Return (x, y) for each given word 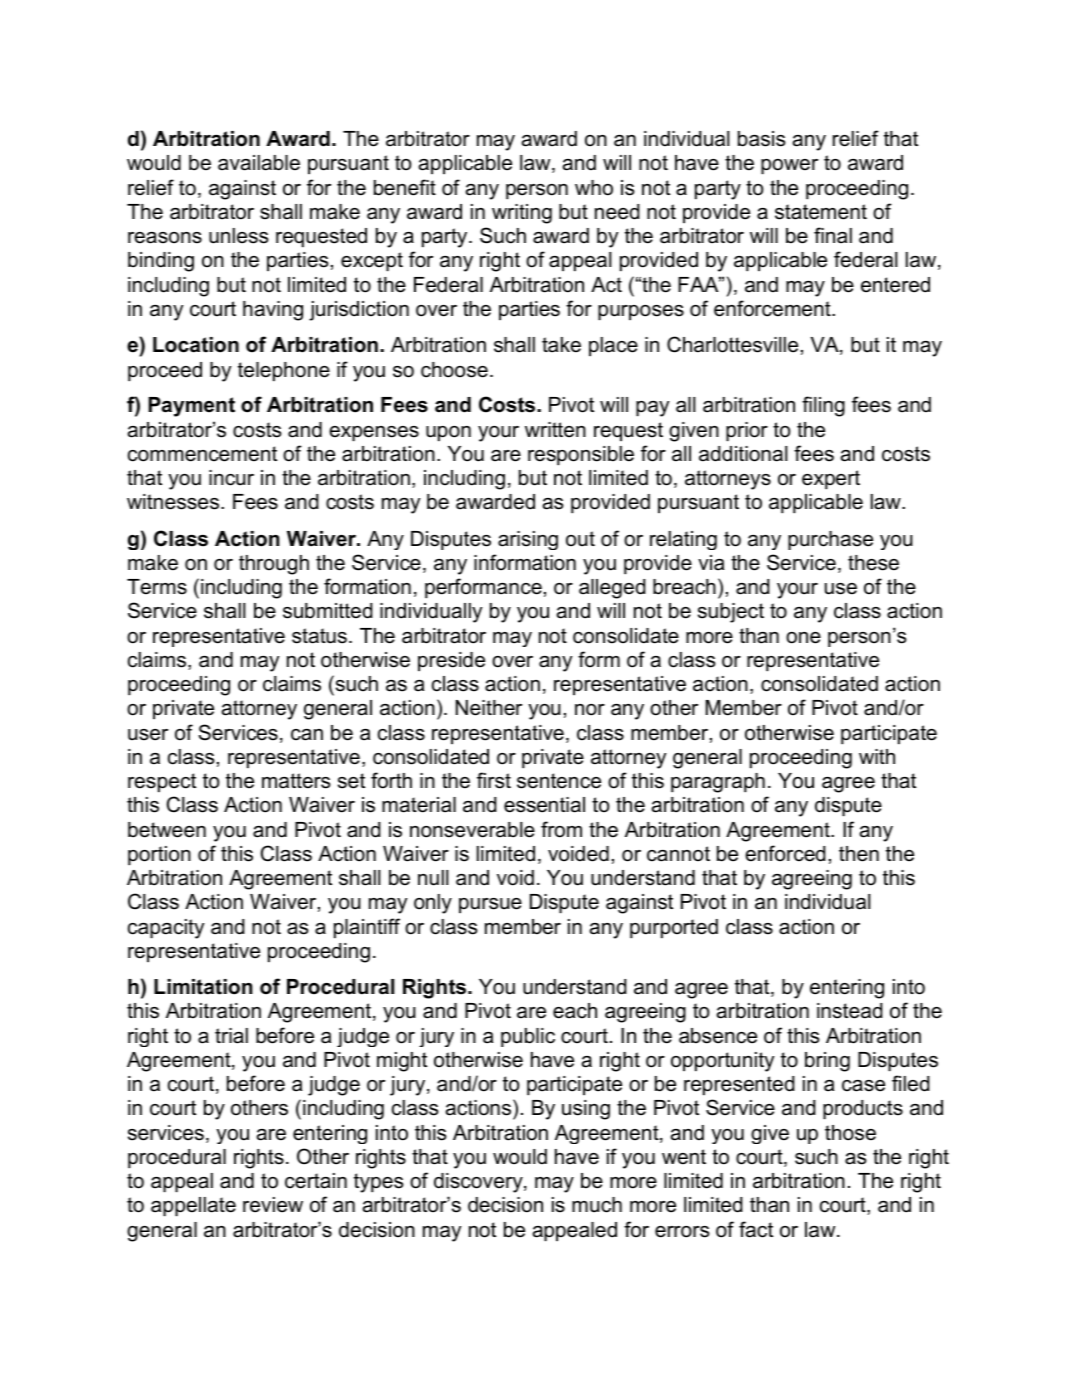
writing (522, 214)
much (597, 1205)
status (319, 636)
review (273, 1205)
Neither (489, 708)
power (789, 166)
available (259, 163)
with (877, 756)
